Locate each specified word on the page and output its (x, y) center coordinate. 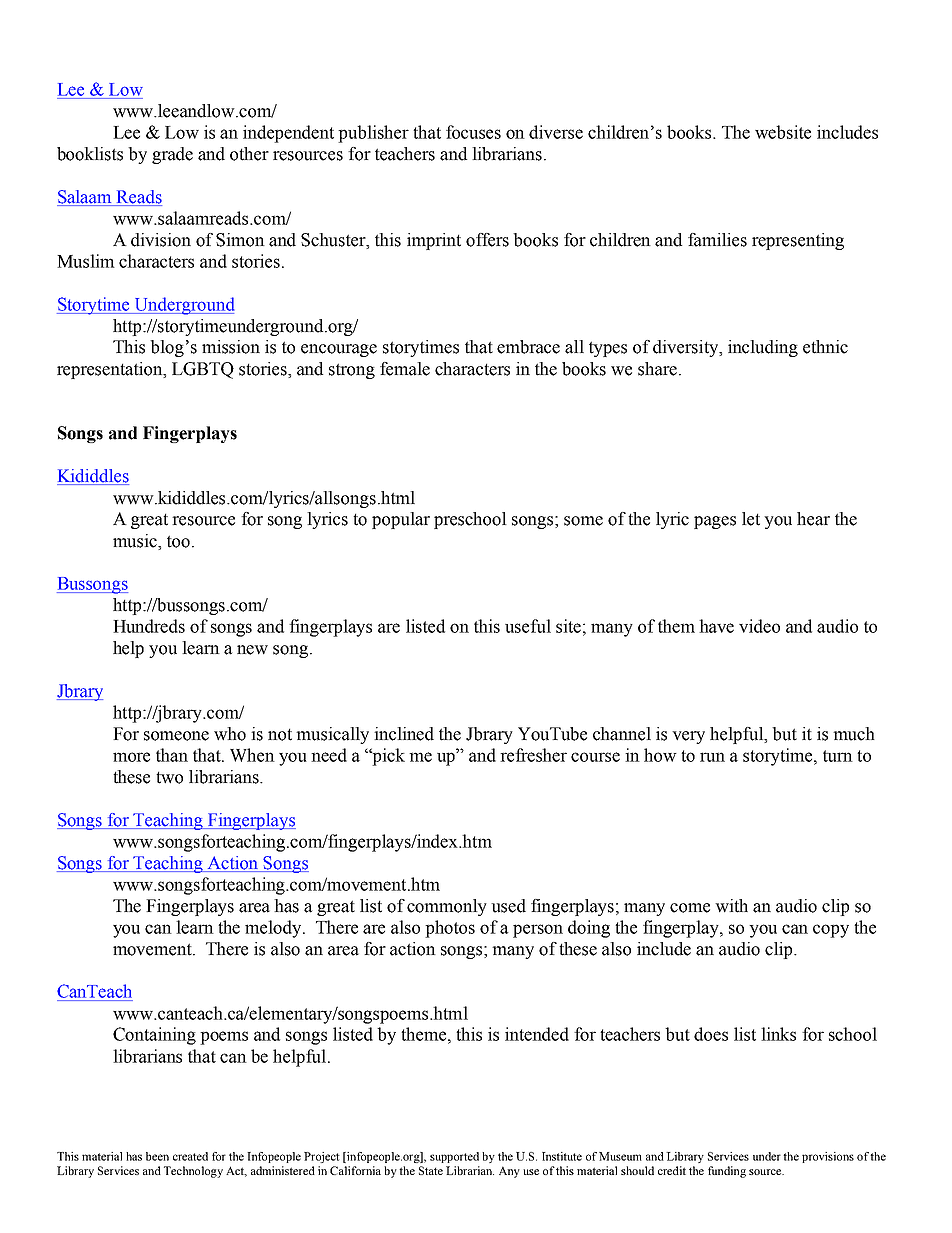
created (190, 1156)
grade (172, 155)
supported (454, 1157)
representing (798, 241)
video (759, 626)
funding (727, 1172)
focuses (473, 132)
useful (528, 626)
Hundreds (149, 626)
